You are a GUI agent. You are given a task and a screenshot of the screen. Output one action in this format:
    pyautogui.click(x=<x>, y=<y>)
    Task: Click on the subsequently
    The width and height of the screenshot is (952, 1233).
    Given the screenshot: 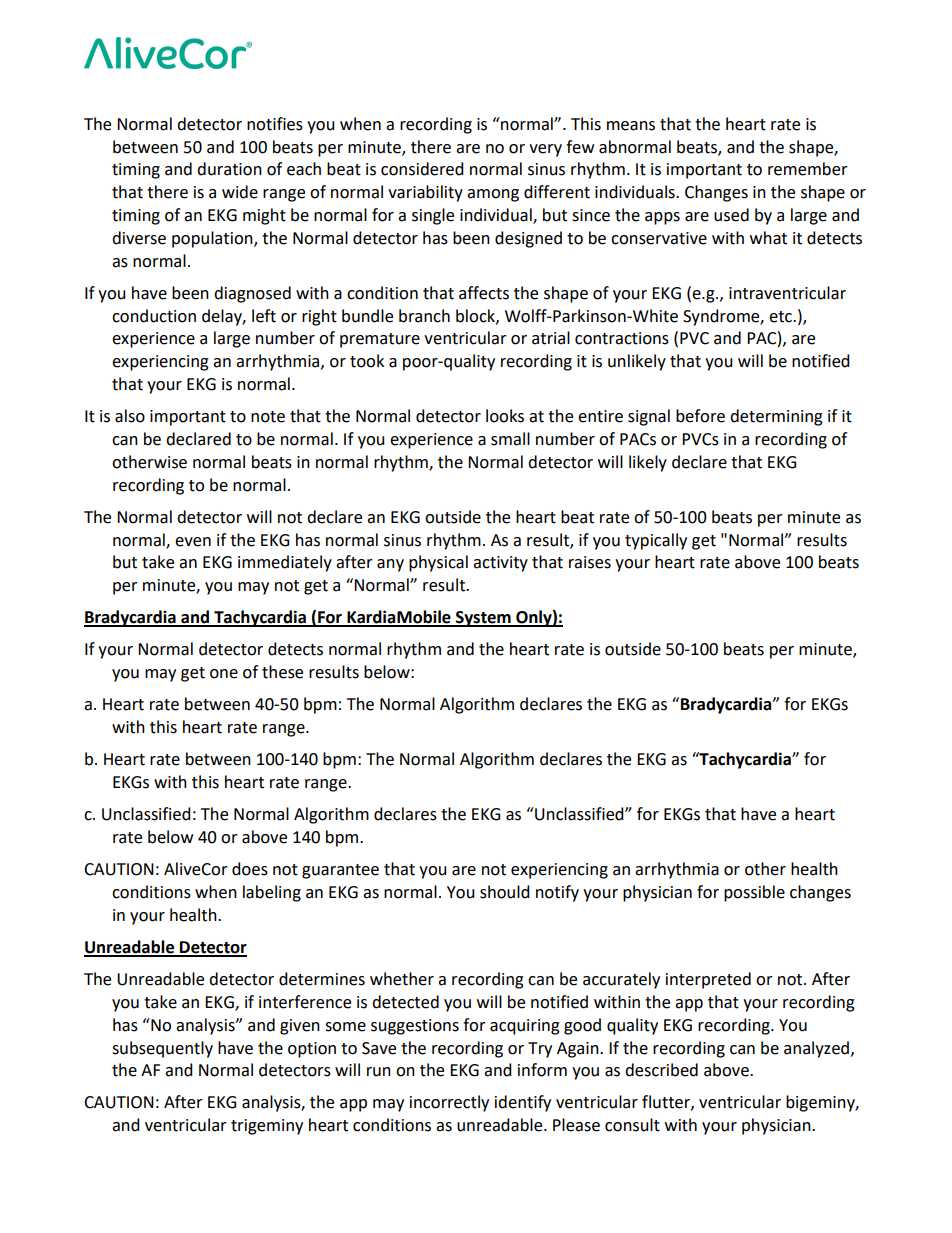 What is the action you would take?
    pyautogui.click(x=162, y=1049)
